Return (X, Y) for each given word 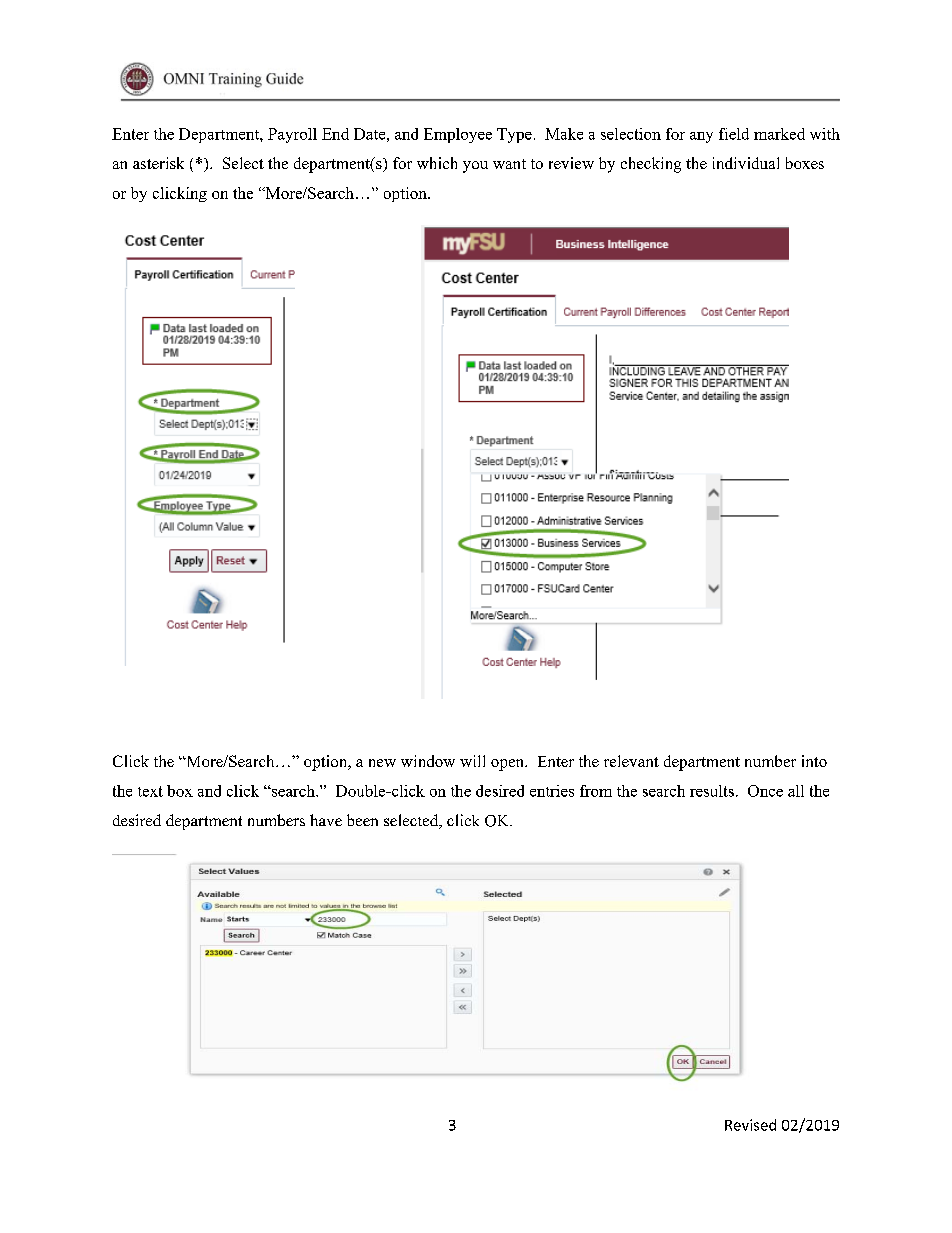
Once (765, 791)
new (382, 763)
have (326, 820)
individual (746, 163)
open (509, 765)
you (475, 167)
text (150, 791)
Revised (750, 1125)
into (814, 761)
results (712, 791)
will (472, 761)
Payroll (292, 135)
